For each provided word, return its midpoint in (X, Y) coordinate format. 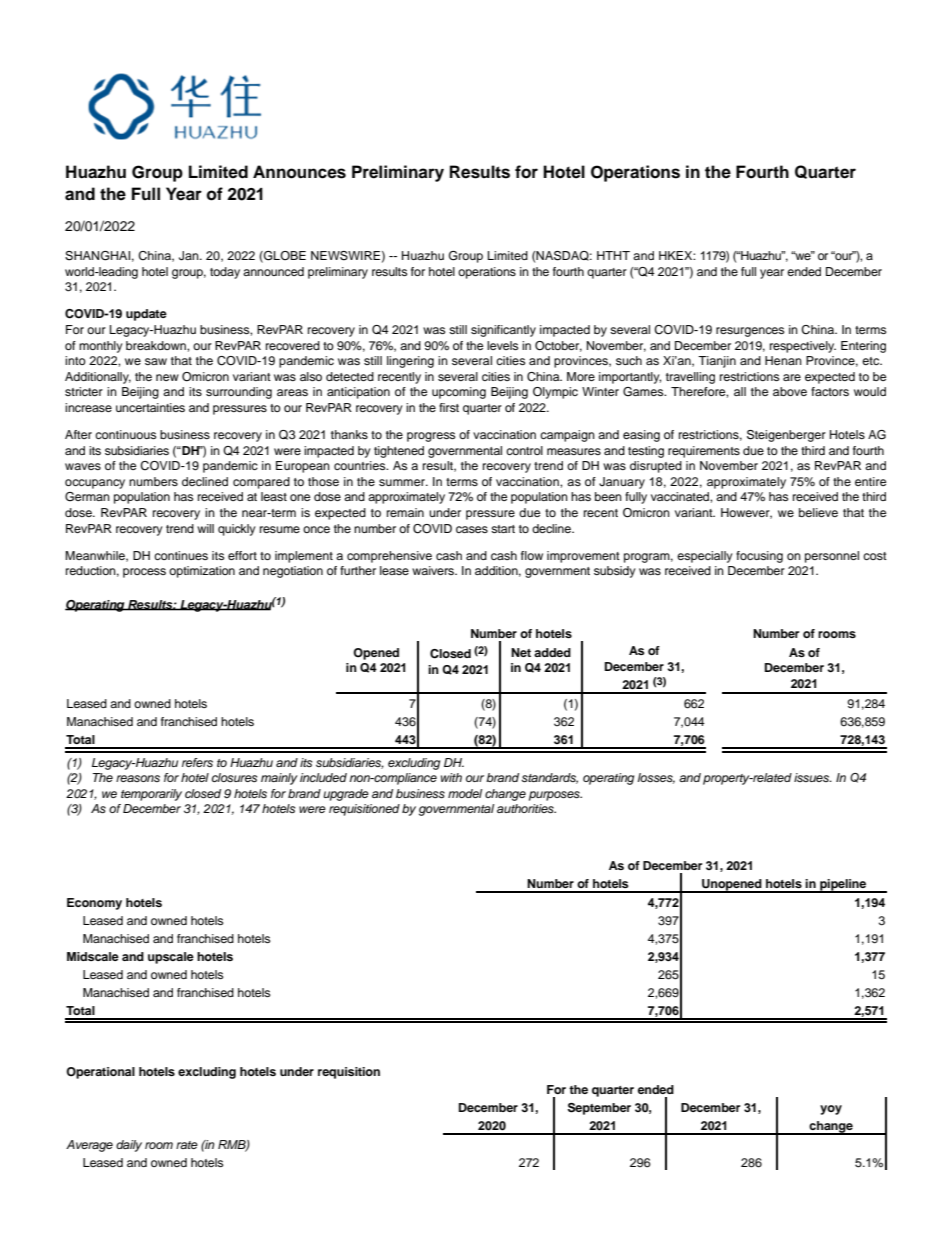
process (144, 573)
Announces (299, 172)
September (599, 1109)
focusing (759, 557)
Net (521, 652)
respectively (803, 347)
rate (187, 1145)
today (225, 273)
